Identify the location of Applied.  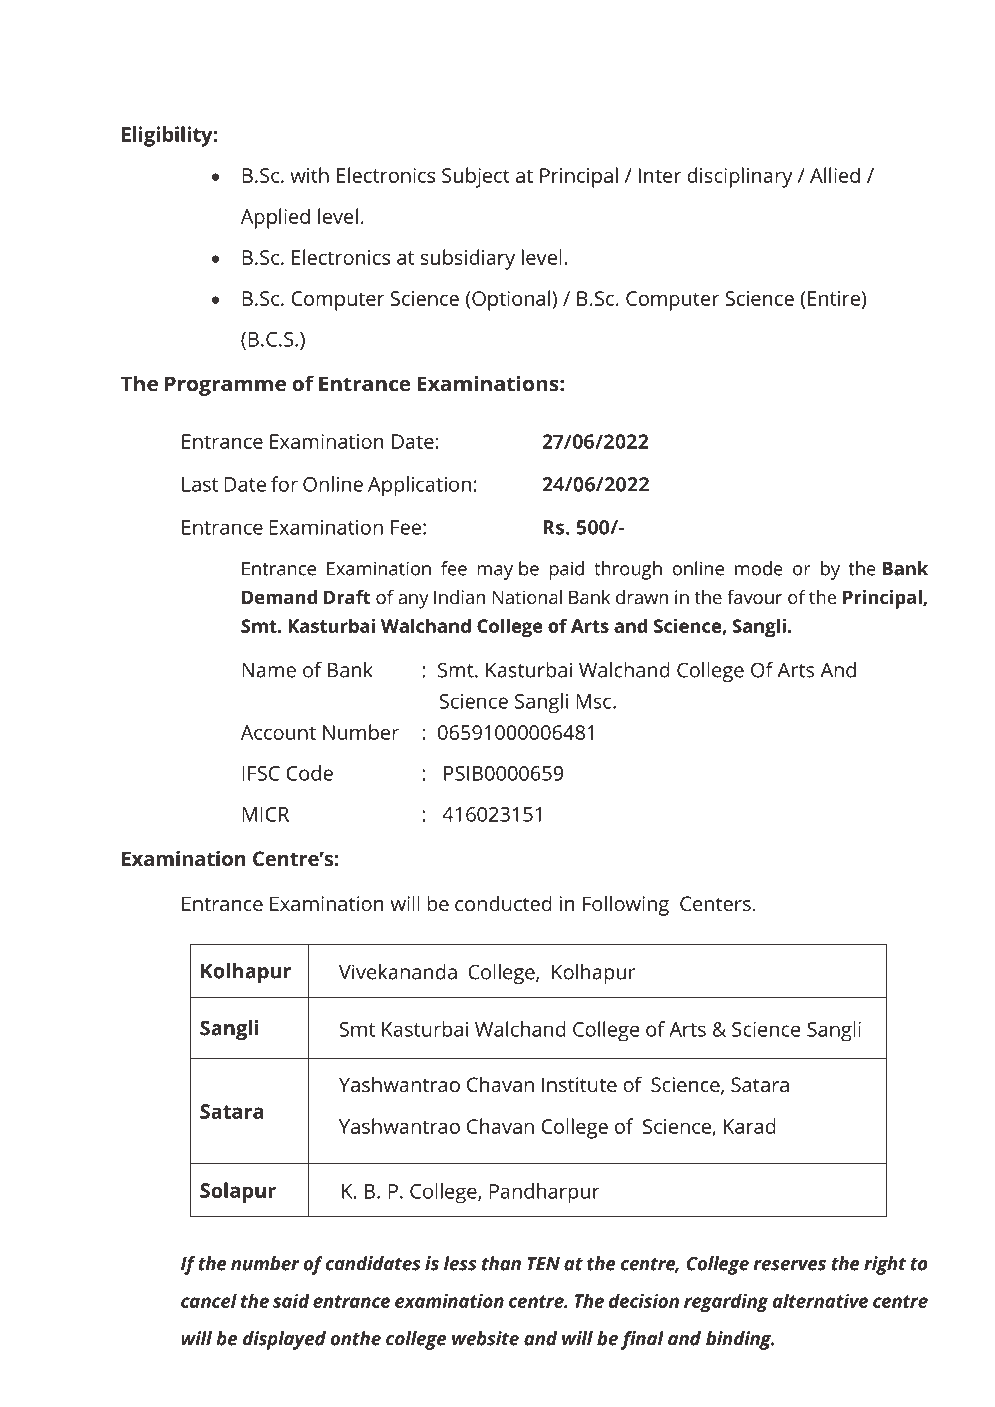
(275, 218).
